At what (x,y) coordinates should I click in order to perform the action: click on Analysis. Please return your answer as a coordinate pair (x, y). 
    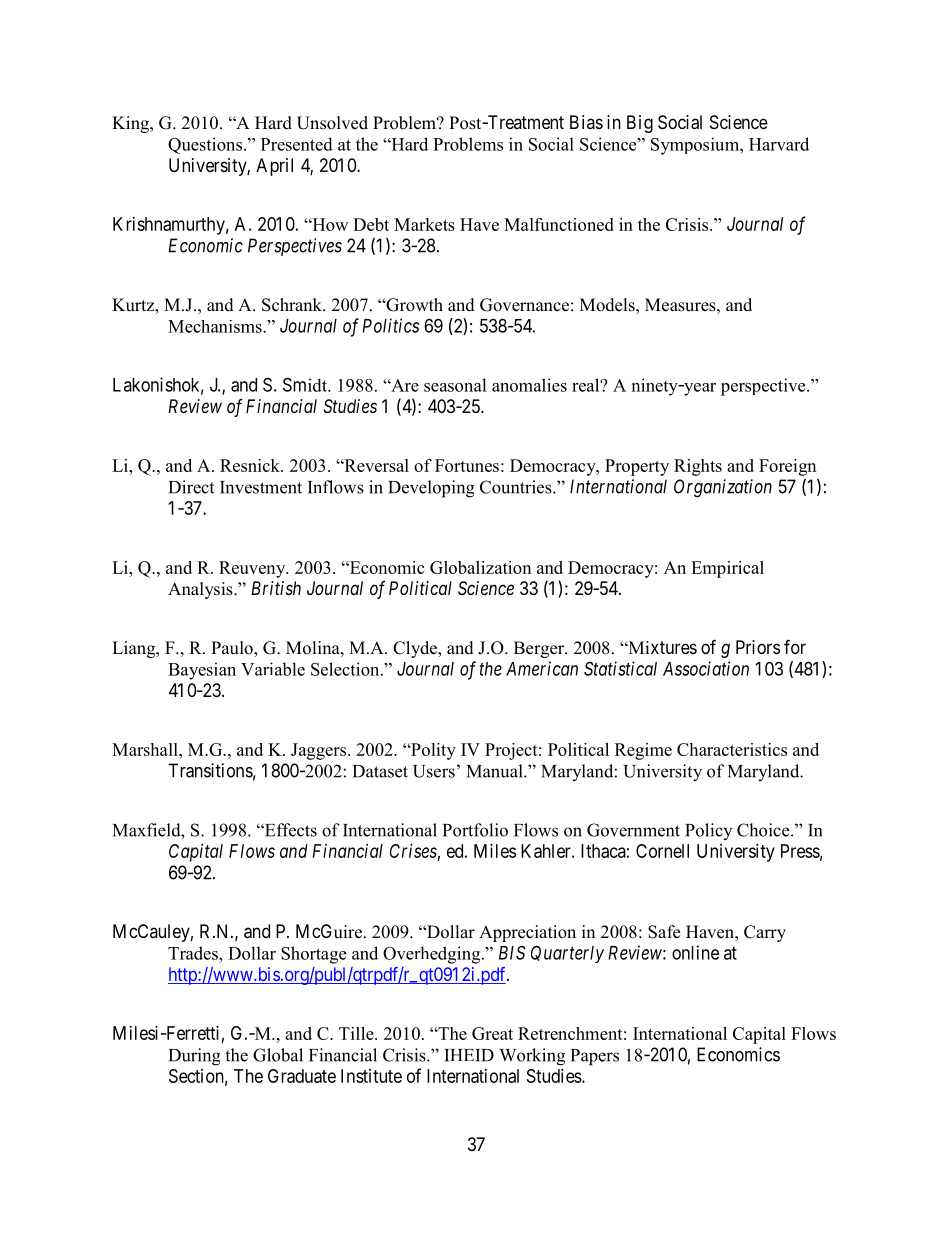
    Looking at the image, I should click on (201, 590).
